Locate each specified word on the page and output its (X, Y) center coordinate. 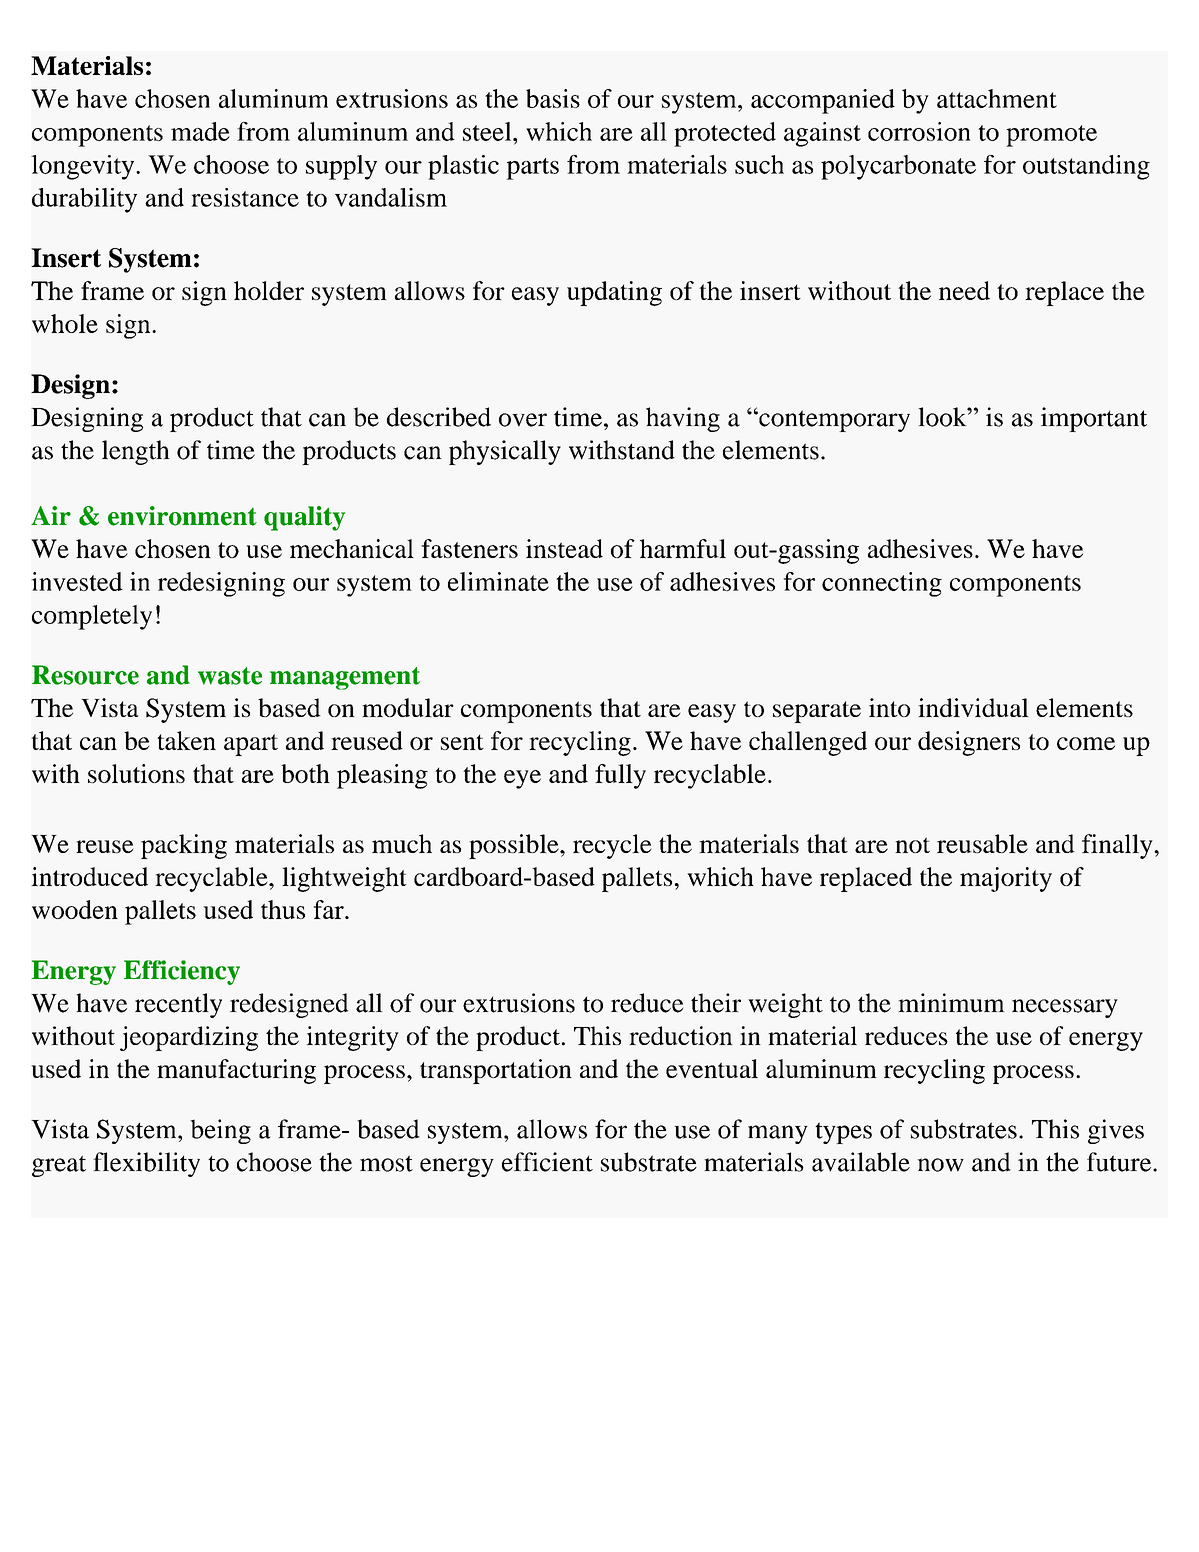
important (1094, 419)
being (220, 1131)
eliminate (498, 581)
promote (1051, 136)
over (523, 420)
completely (92, 617)
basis (553, 98)
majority (1006, 879)
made (200, 131)
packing (184, 846)
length (136, 452)
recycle (612, 846)
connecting (882, 584)
